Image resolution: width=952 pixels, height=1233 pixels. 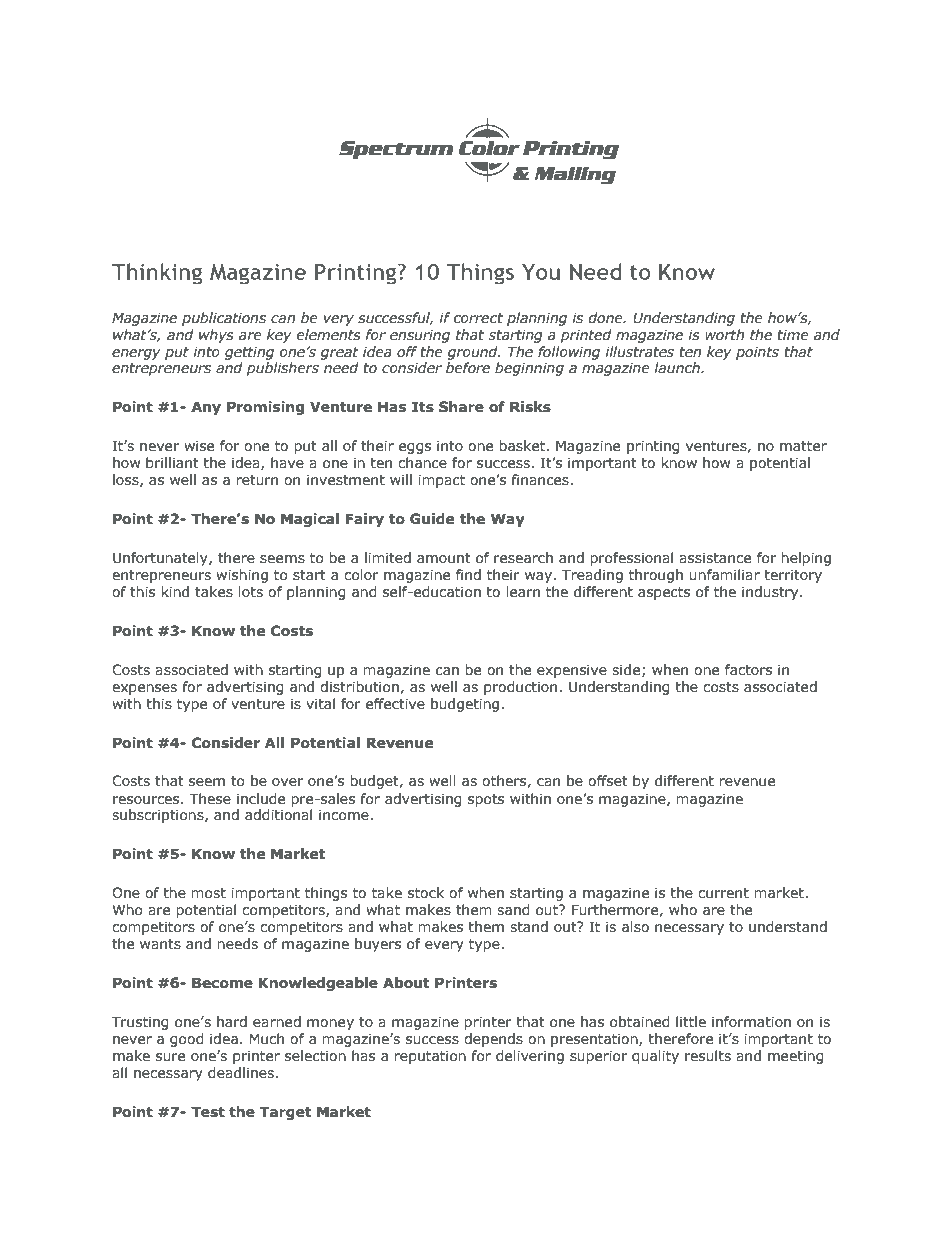 I want to click on These, so click(x=210, y=799).
